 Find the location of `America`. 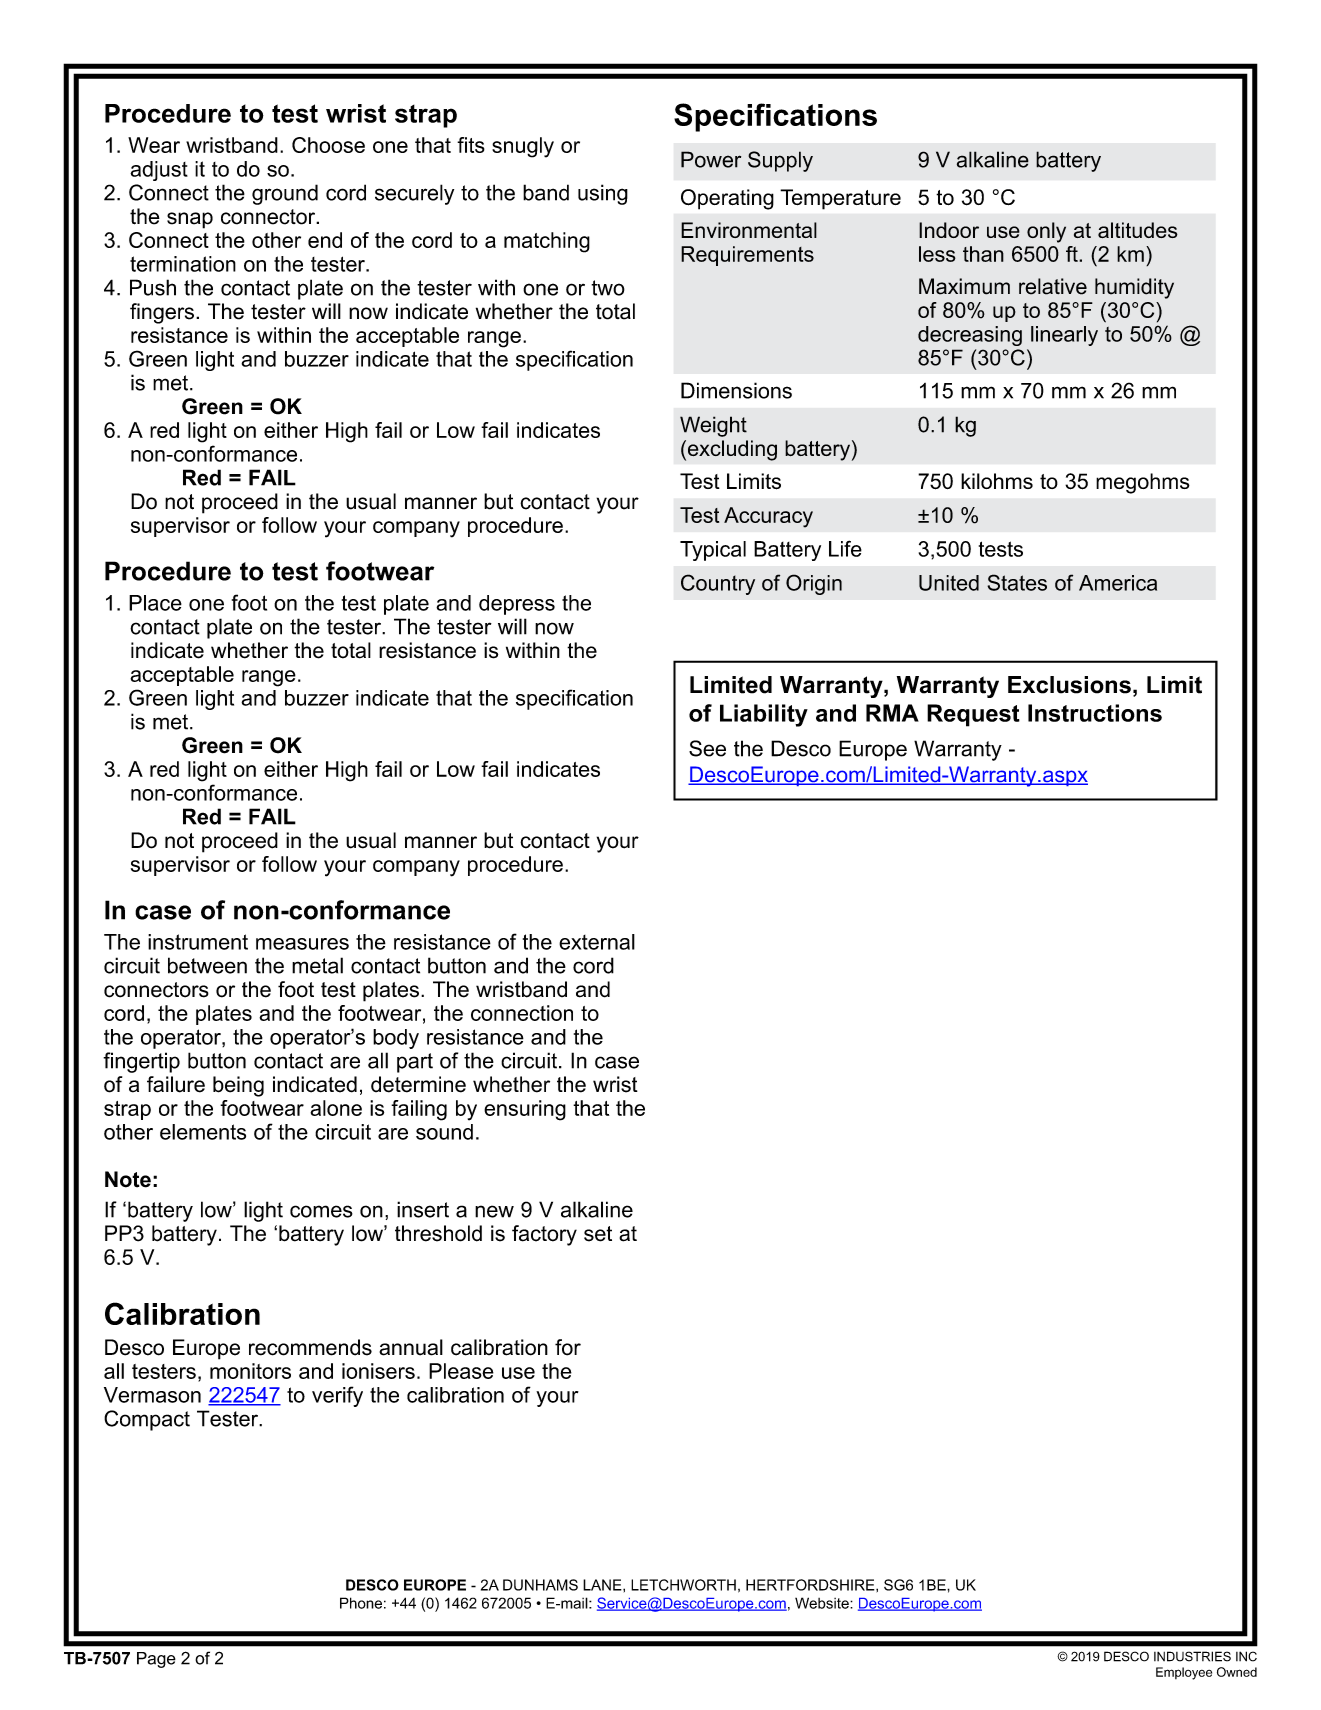

America is located at coordinates (1118, 583).
